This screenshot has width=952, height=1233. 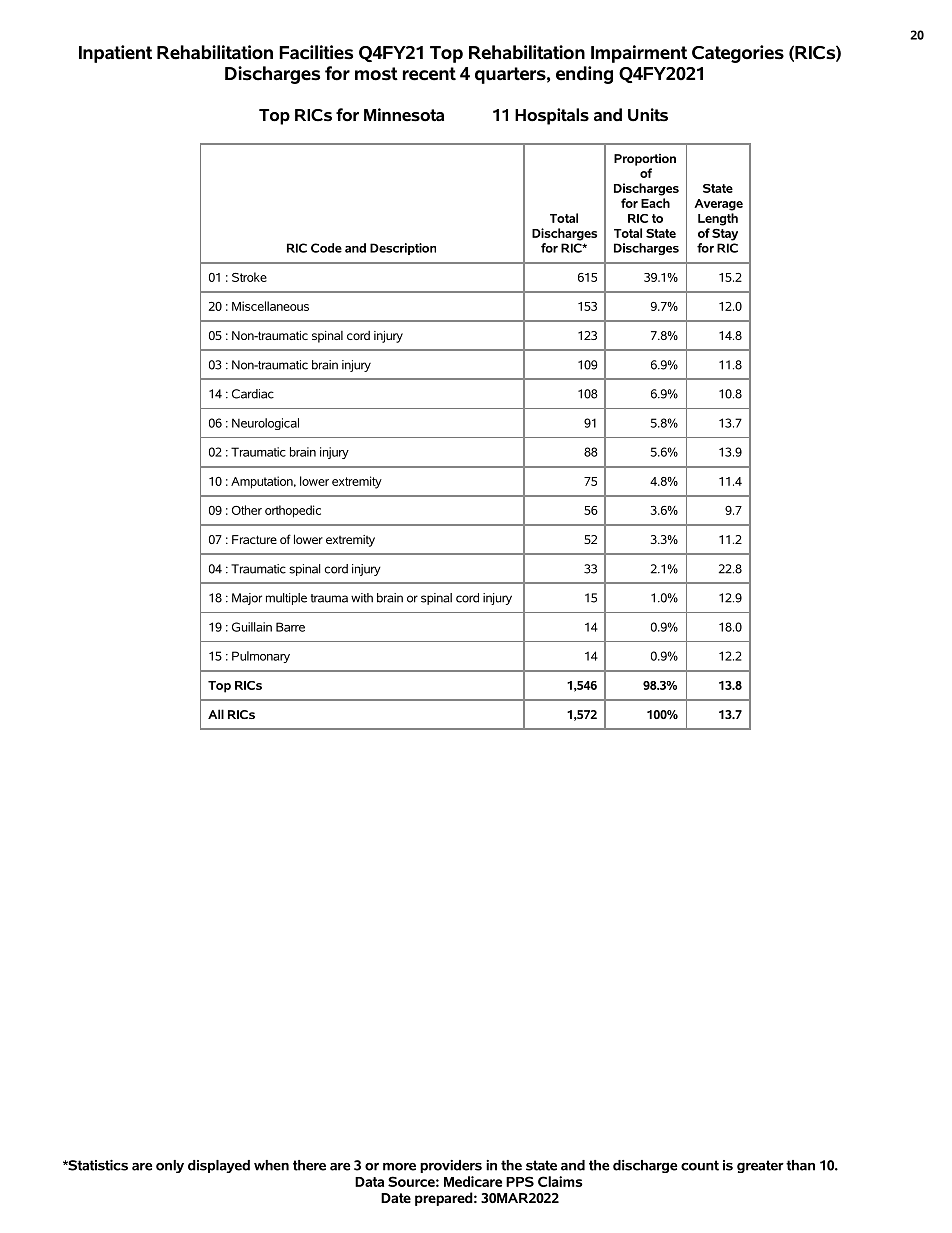 I want to click on displayed, so click(x=219, y=1166).
